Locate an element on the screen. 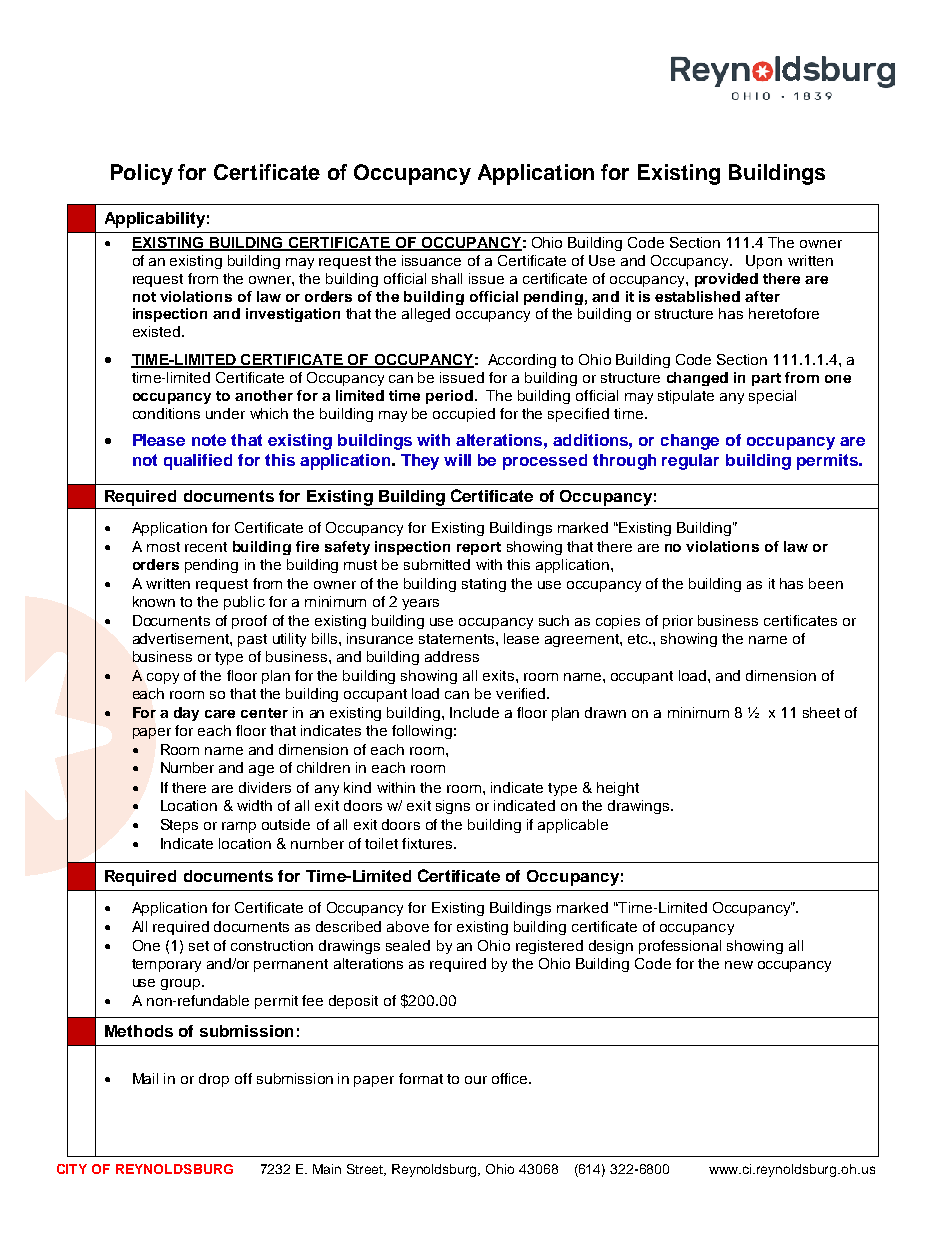  conditions is located at coordinates (166, 413).
